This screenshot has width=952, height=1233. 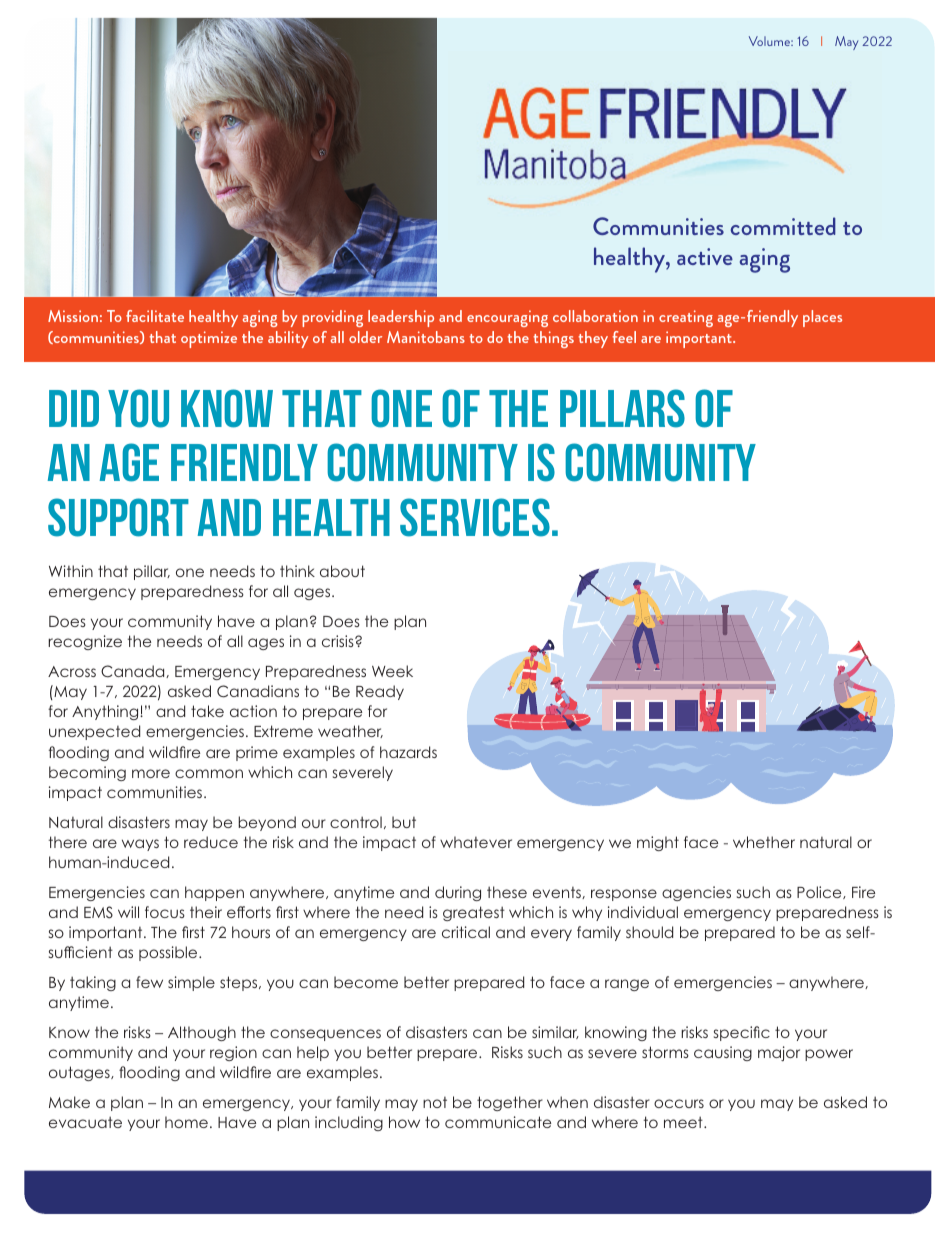 What do you see at coordinates (392, 671) in the screenshot?
I see `Week` at bounding box center [392, 671].
